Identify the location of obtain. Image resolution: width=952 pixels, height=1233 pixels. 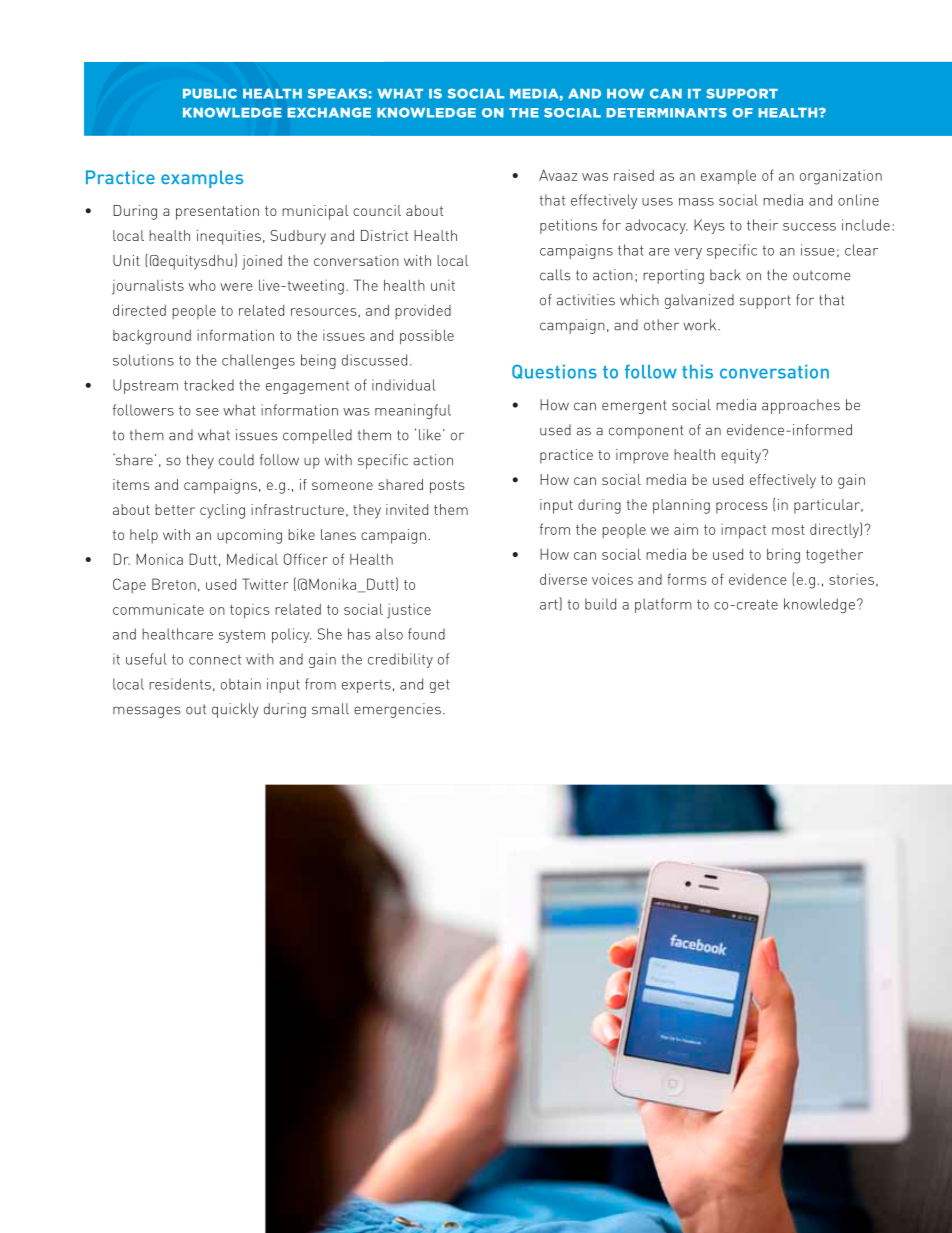
(241, 684).
